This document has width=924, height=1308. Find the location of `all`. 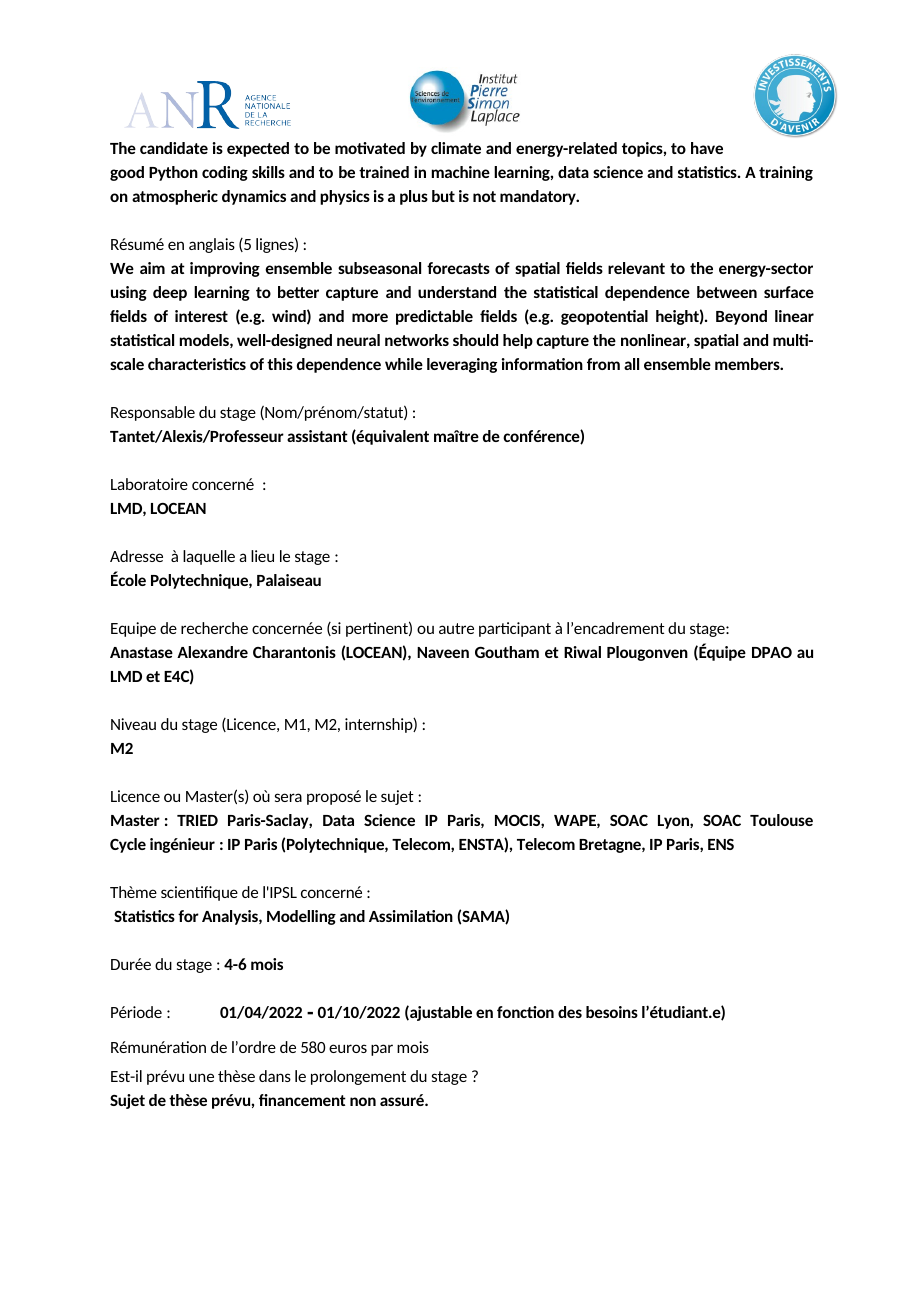

all is located at coordinates (631, 364).
